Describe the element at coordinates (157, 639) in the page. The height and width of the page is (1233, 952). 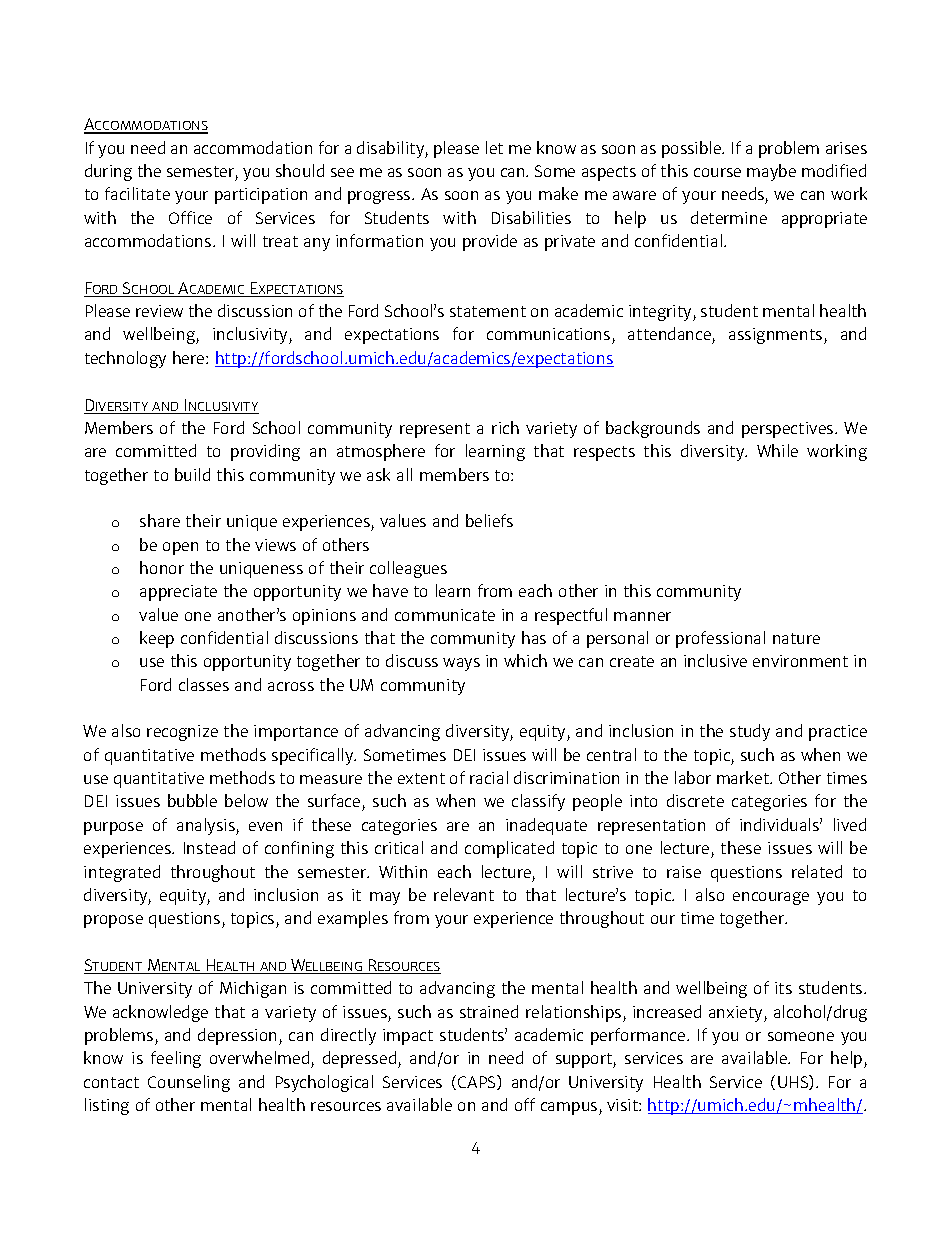
I see `keep` at that location.
